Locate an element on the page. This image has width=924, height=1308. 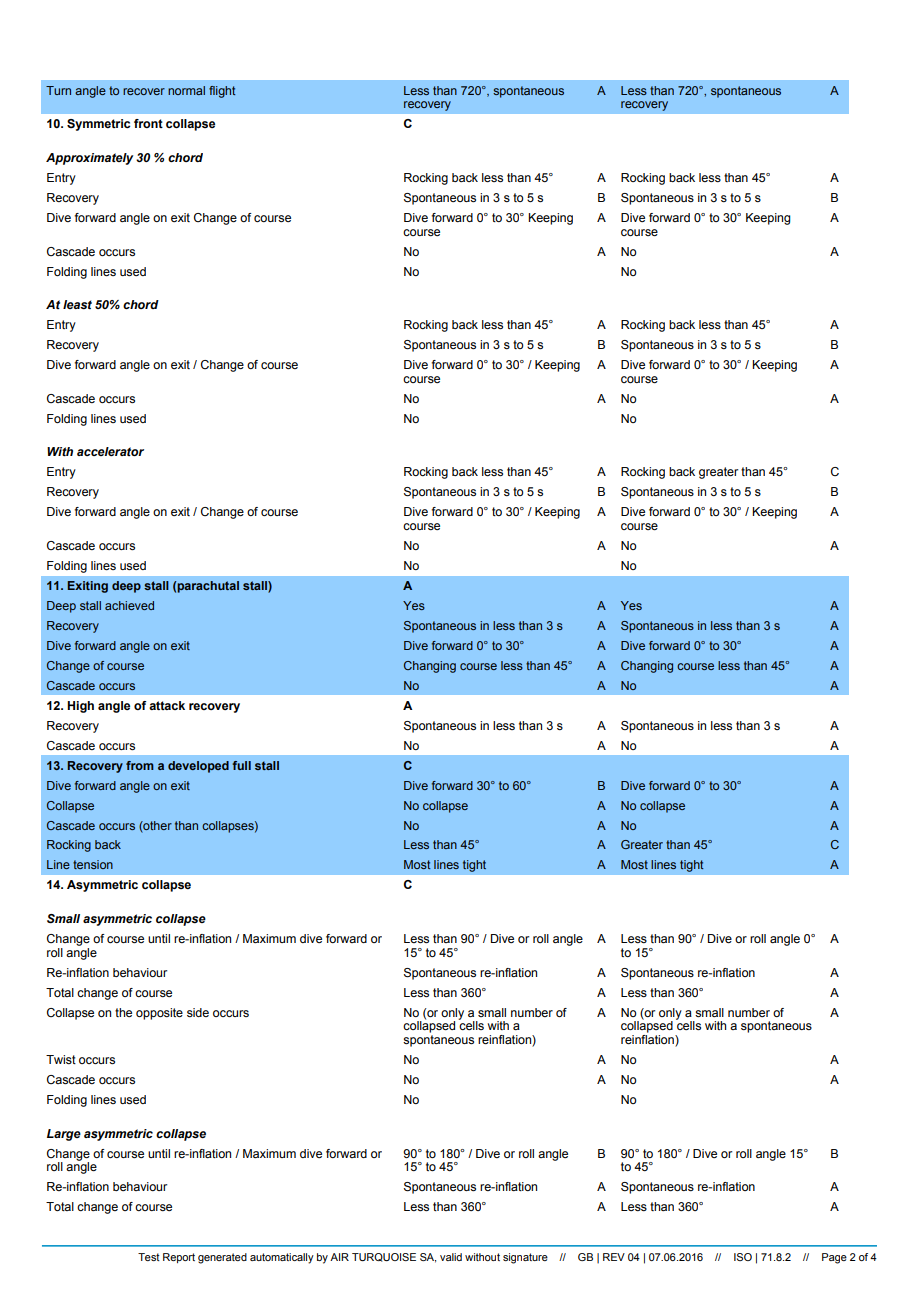
front is located at coordinates (148, 123).
